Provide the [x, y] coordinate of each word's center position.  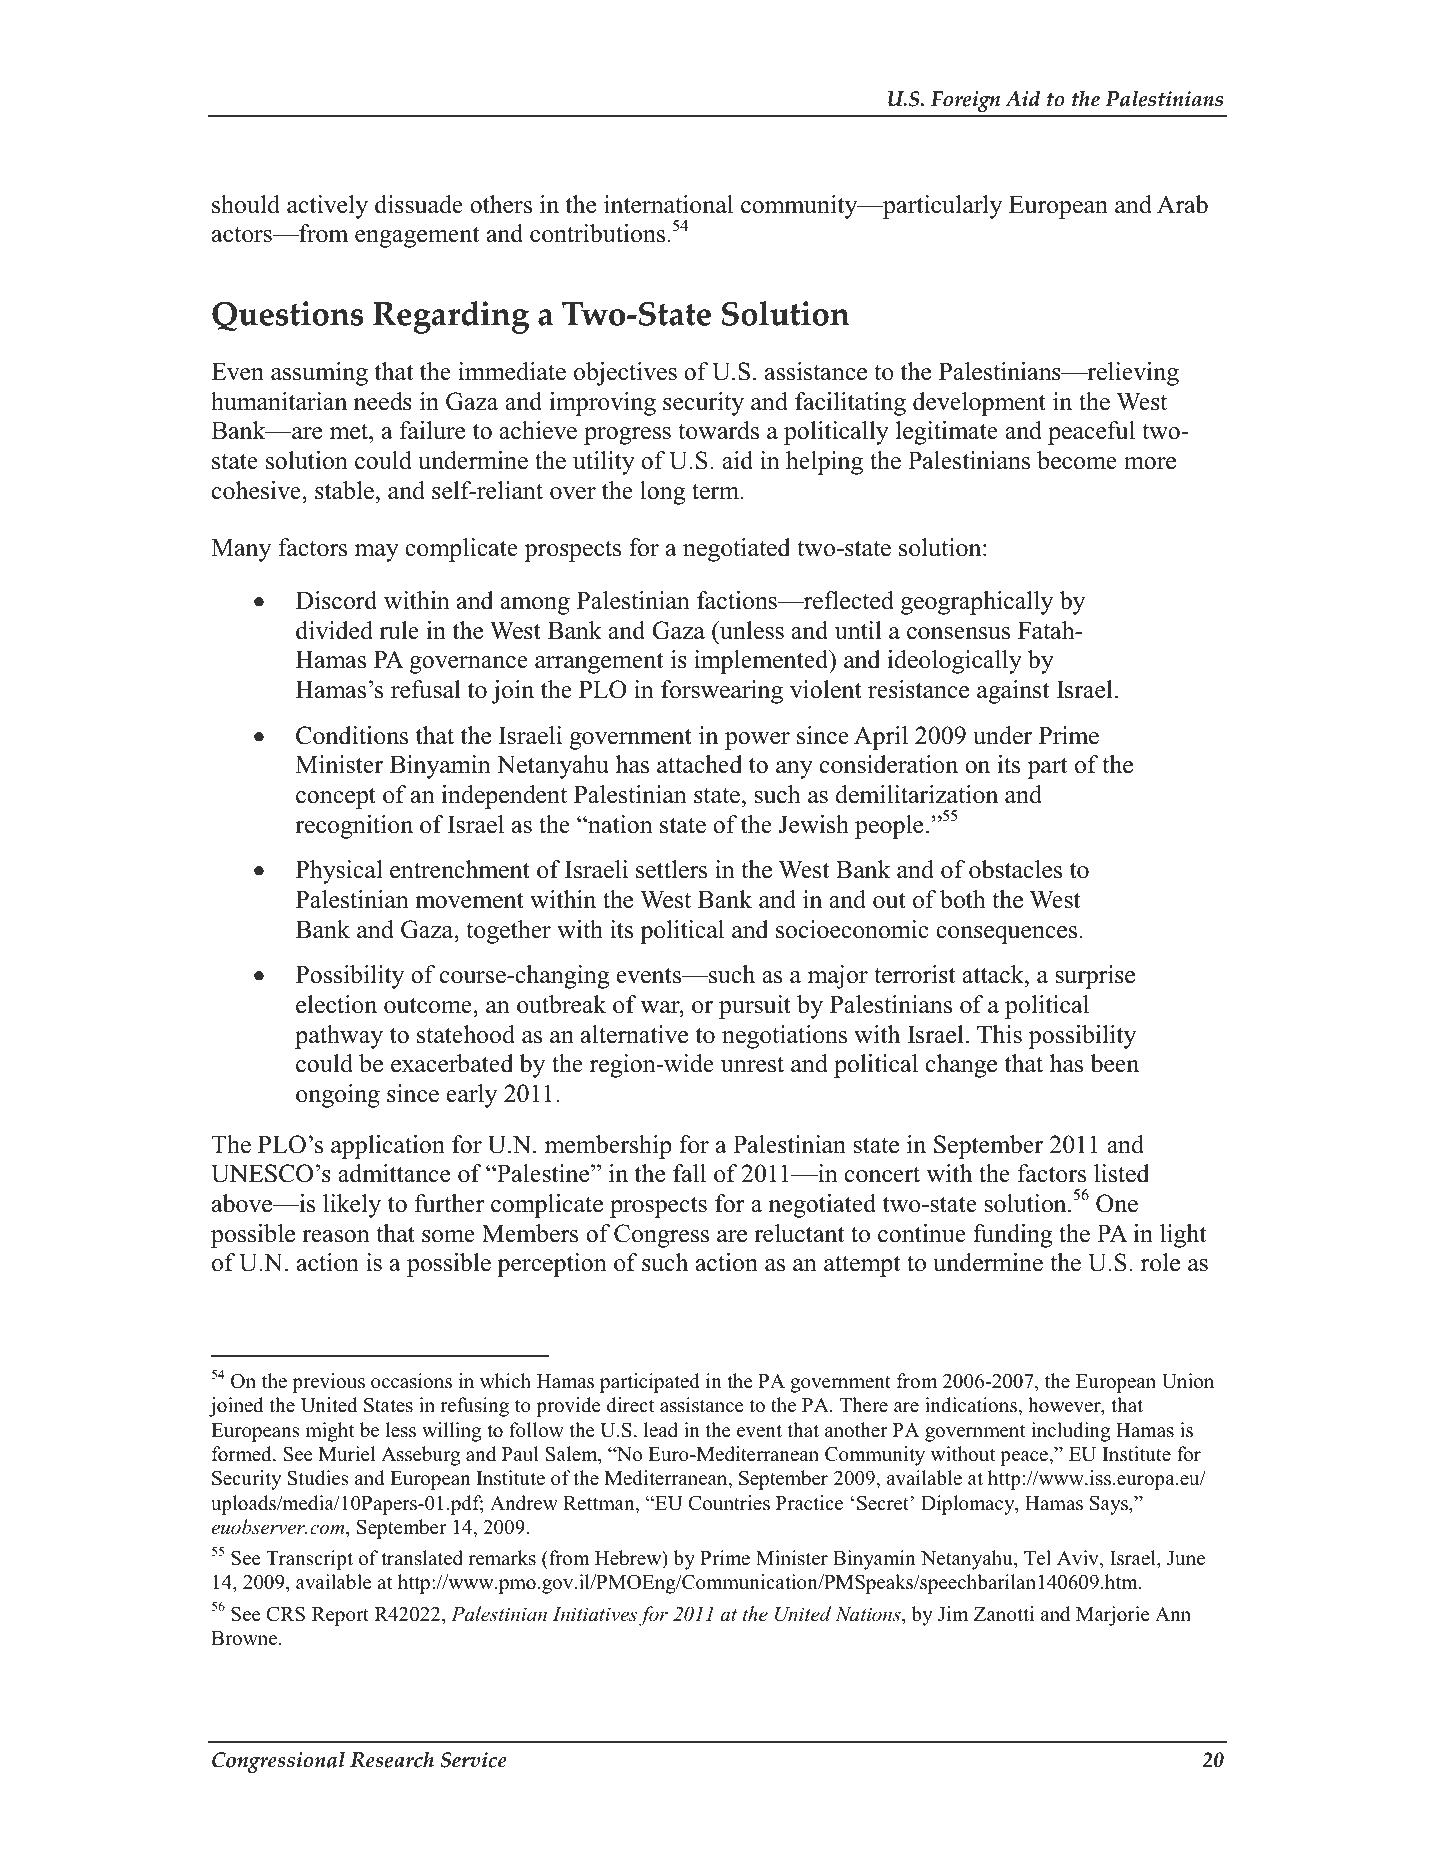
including [1070, 1432]
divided [334, 630]
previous [328, 1383]
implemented [762, 662]
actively [327, 207]
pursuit [755, 1007]
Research [392, 1759]
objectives [625, 374]
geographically [977, 603]
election [336, 1004]
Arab [1182, 204]
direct [630, 1405]
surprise [1095, 977]
